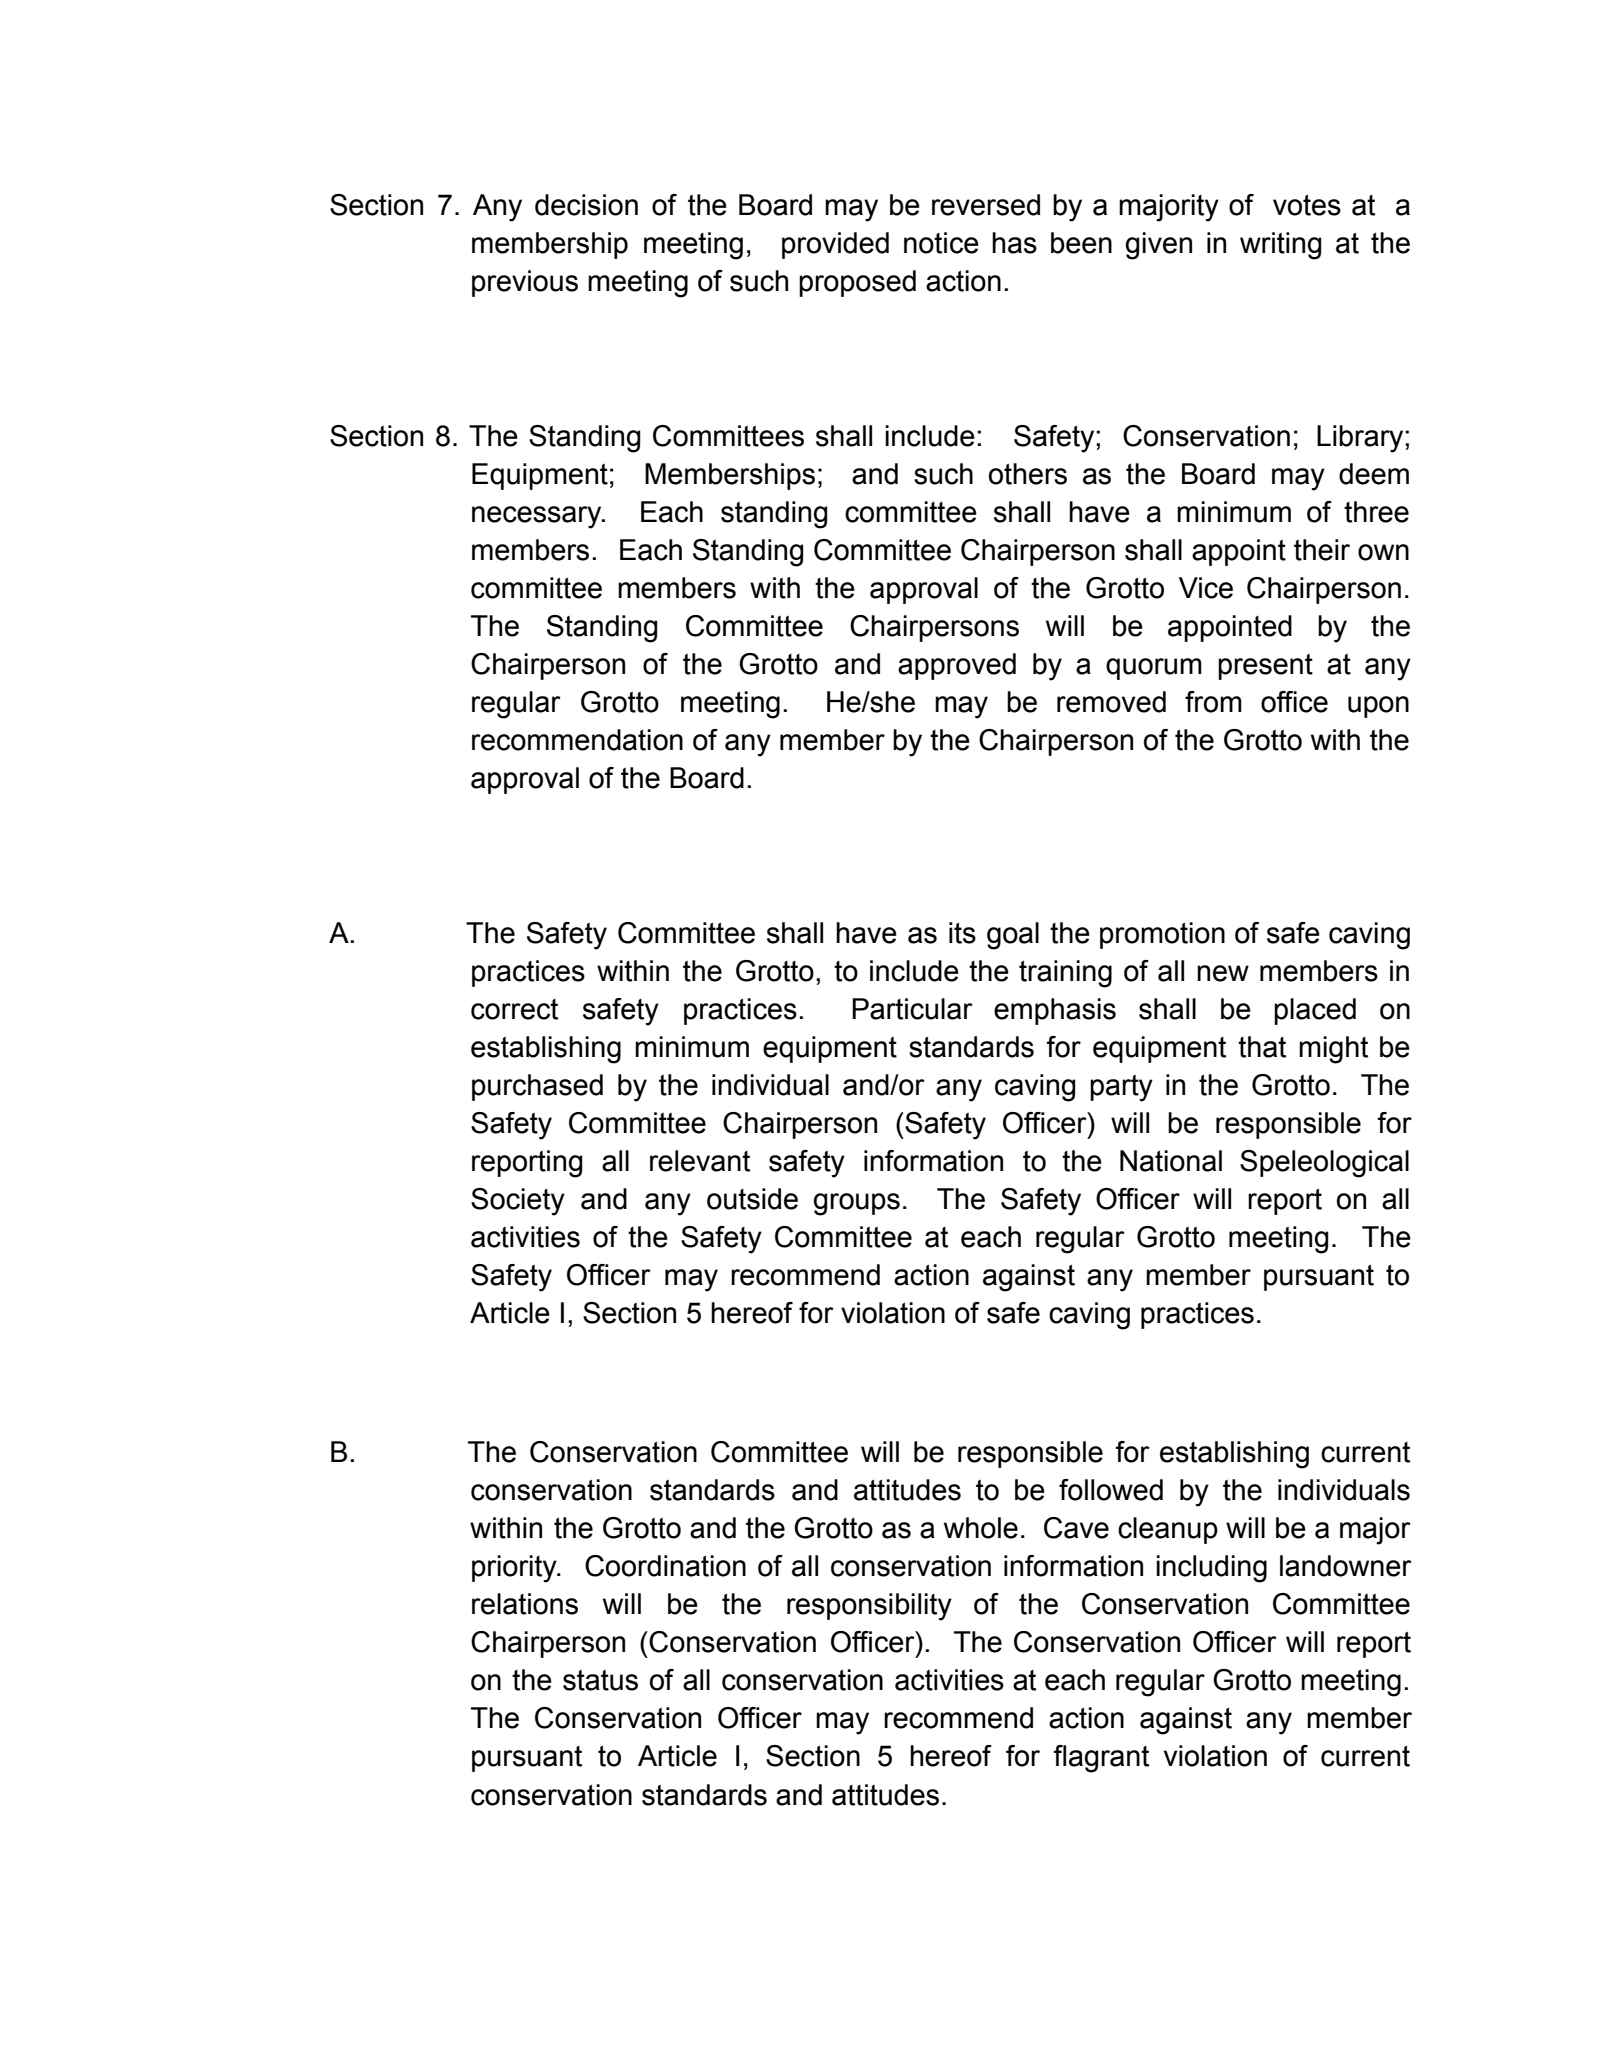 The width and height of the screenshot is (1600, 2071). Describe the element at coordinates (586, 205) in the screenshot. I see `decision` at that location.
